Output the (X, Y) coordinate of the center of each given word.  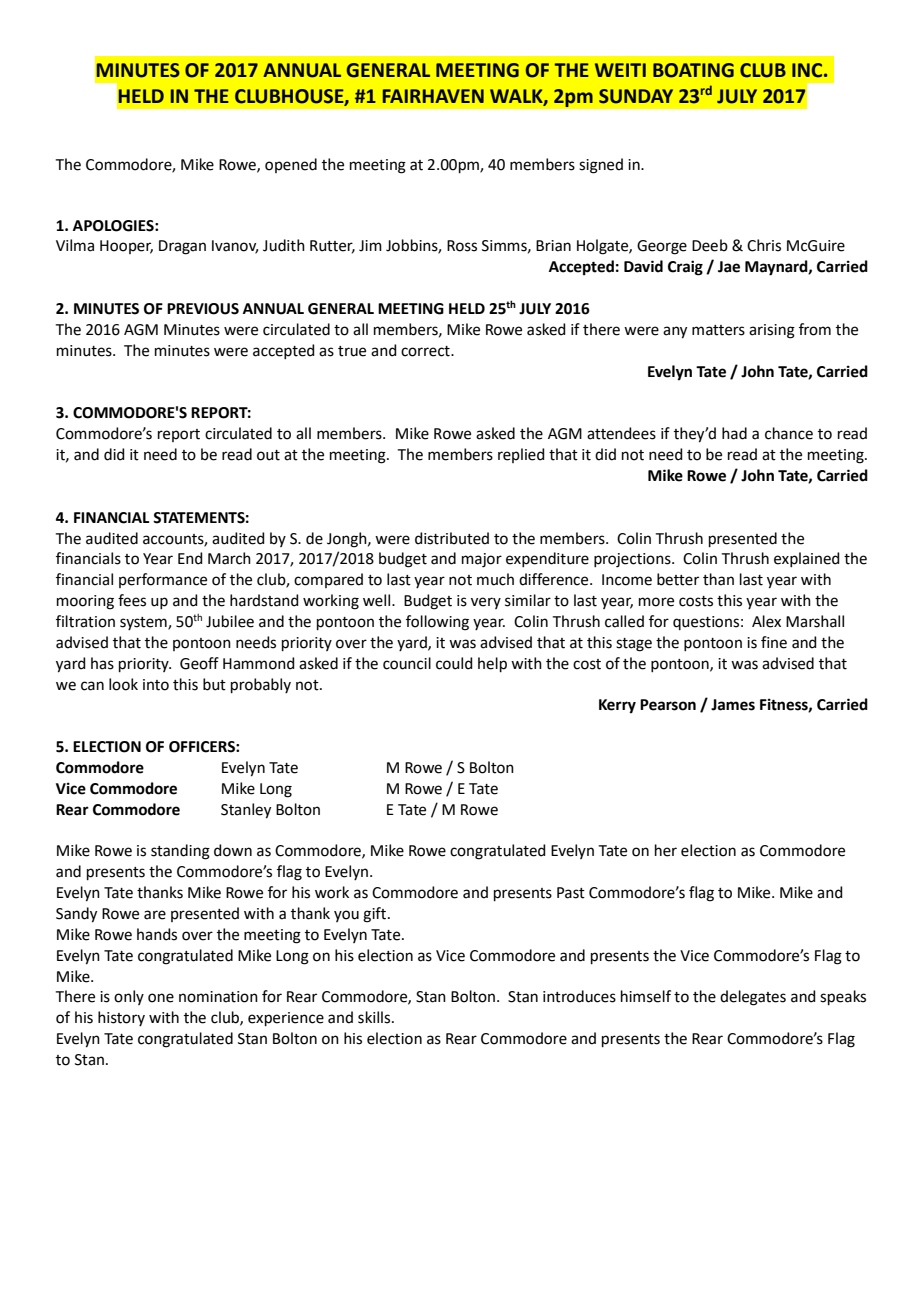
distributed (452, 538)
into (156, 685)
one (161, 998)
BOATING (693, 70)
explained (807, 559)
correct (426, 351)
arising (772, 331)
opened (291, 165)
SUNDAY (636, 96)
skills (375, 1017)
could (454, 663)
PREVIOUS (203, 309)
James (733, 705)
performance (163, 580)
